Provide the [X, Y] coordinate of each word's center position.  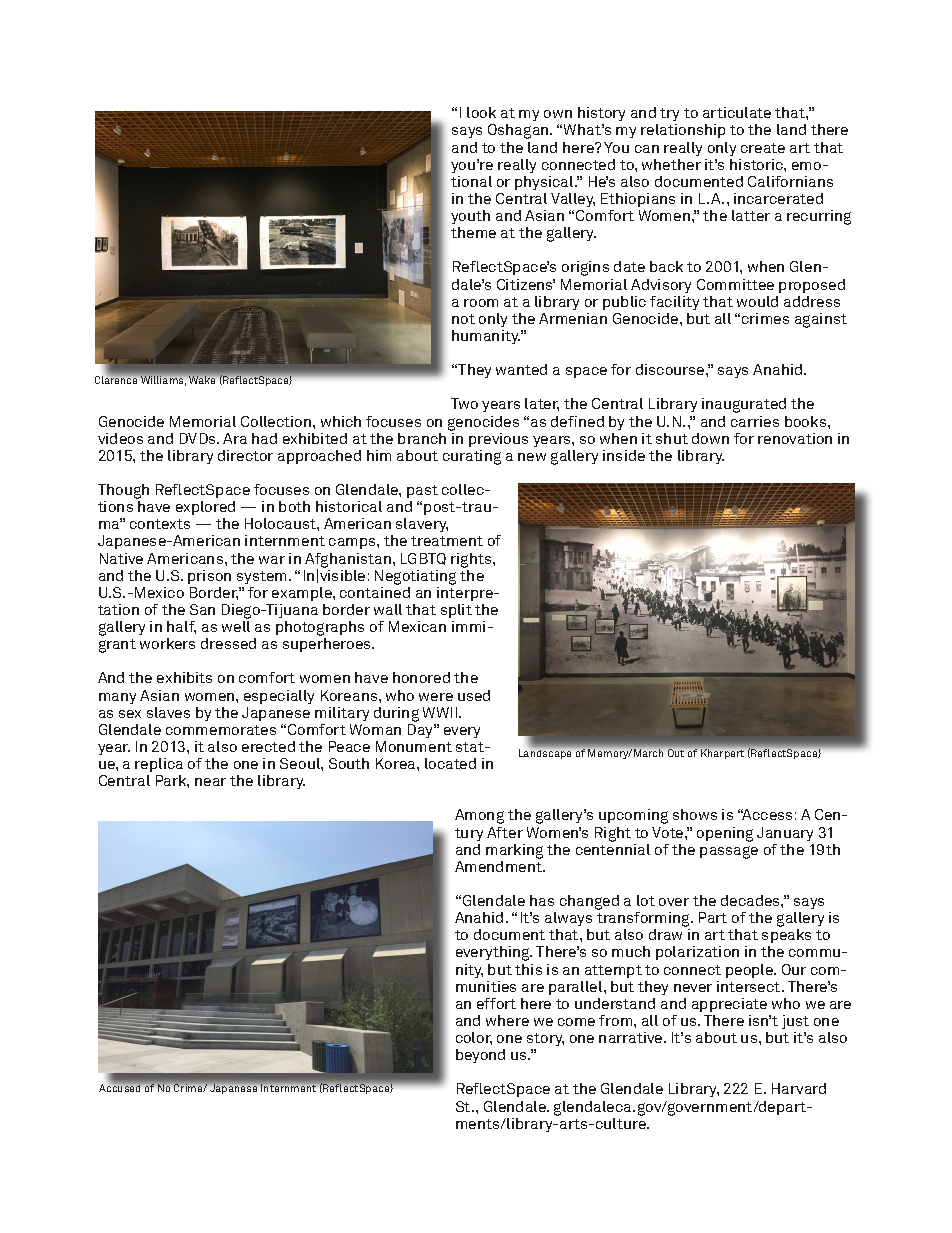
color [474, 1038]
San [202, 609]
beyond [480, 1056]
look [481, 112]
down [710, 438]
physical [545, 183]
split [456, 611]
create [763, 148]
